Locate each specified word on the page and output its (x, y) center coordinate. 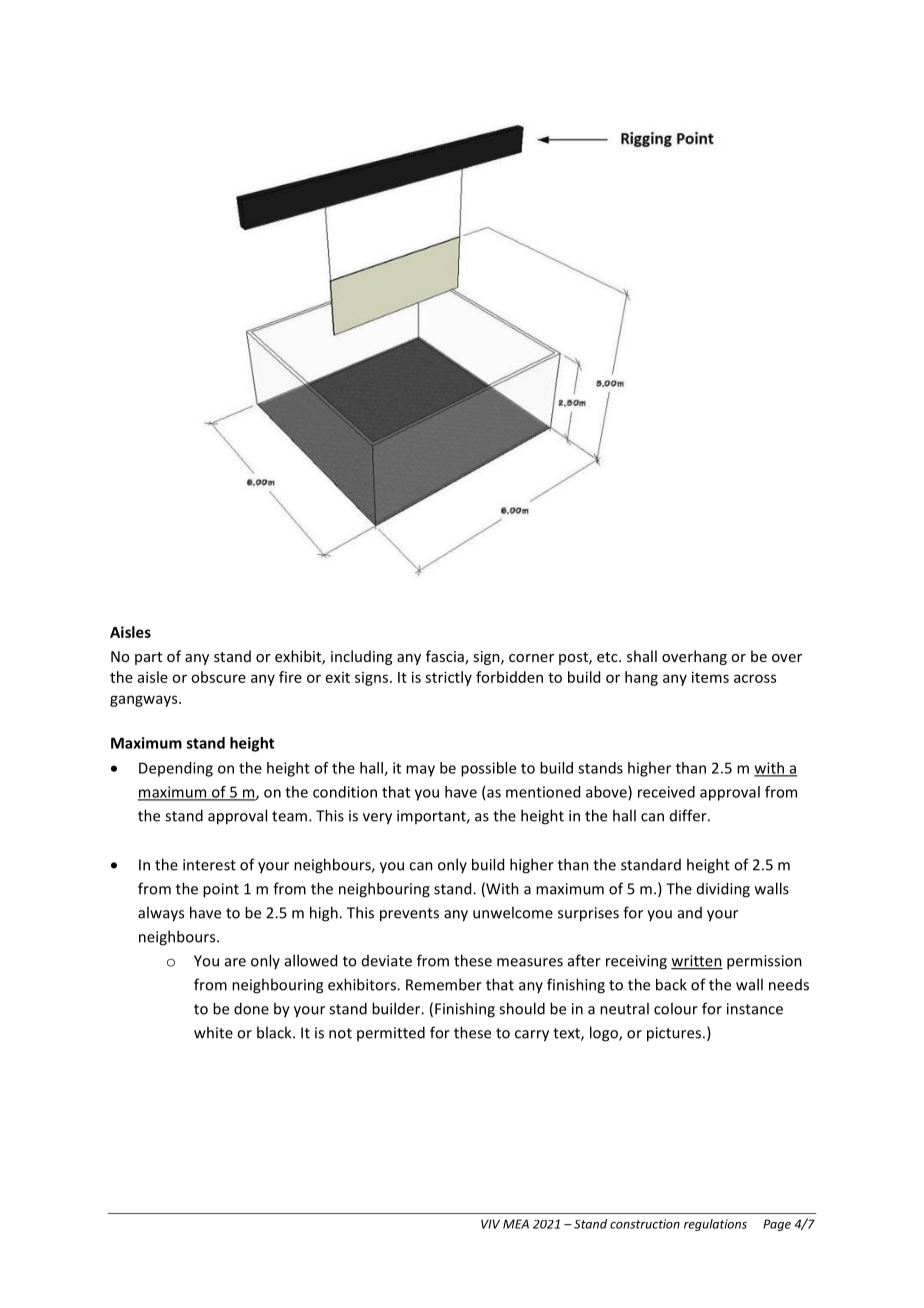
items (710, 677)
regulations (715, 1225)
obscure (218, 677)
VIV (490, 1224)
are (235, 962)
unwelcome (513, 912)
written (697, 962)
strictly (448, 678)
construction (645, 1224)
